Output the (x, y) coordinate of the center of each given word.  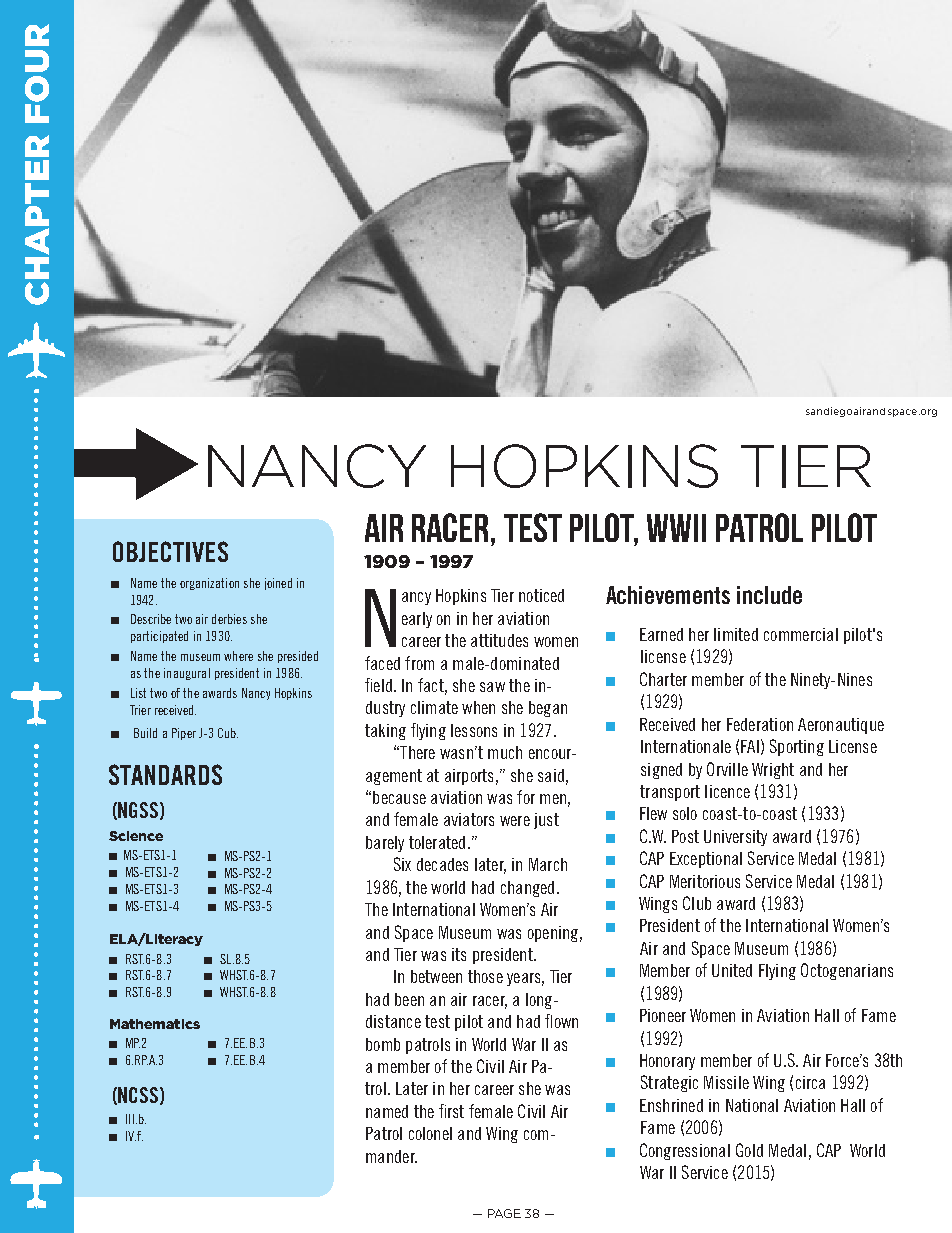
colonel (430, 1133)
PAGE (504, 1213)
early (417, 620)
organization (209, 584)
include (769, 595)
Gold (749, 1150)
